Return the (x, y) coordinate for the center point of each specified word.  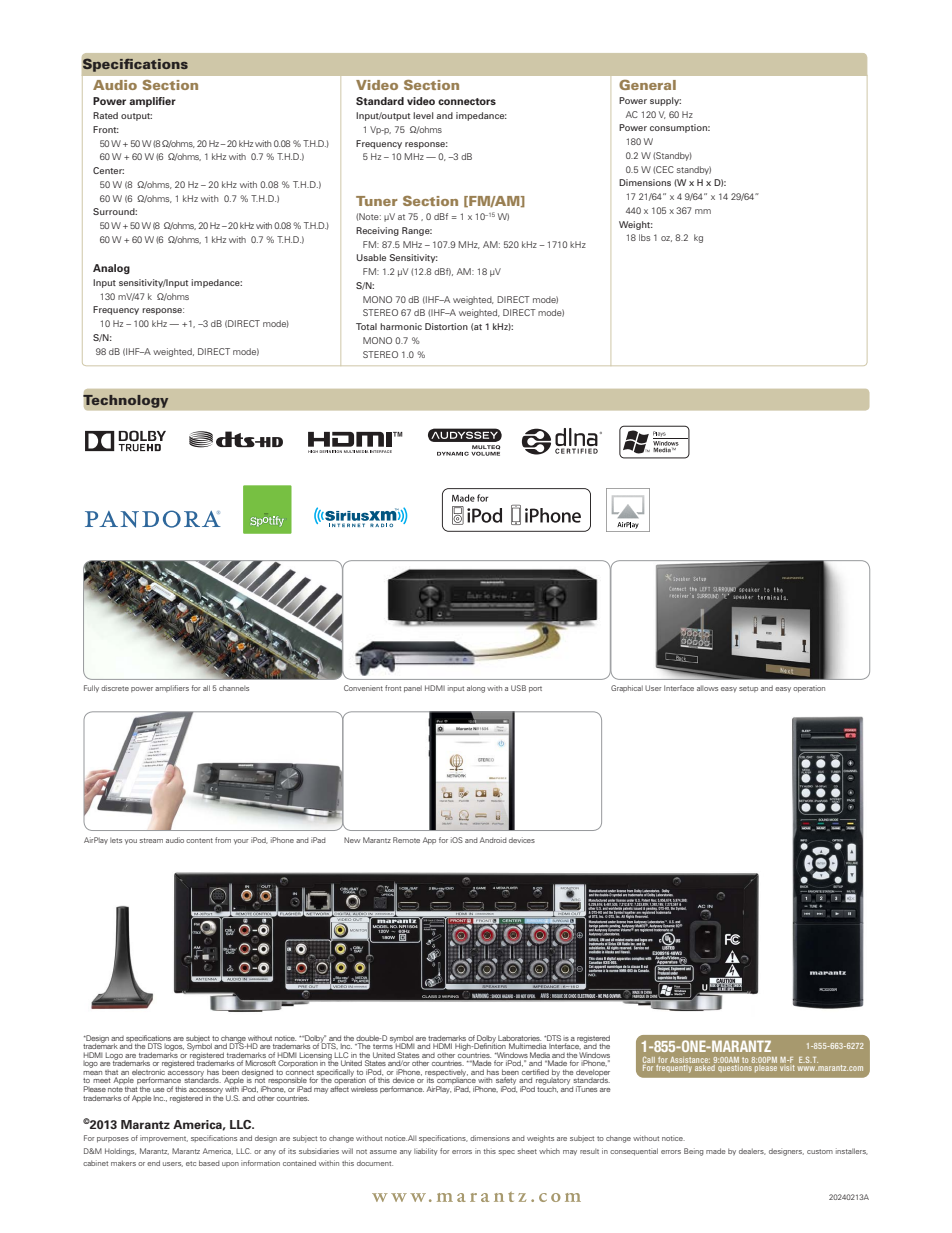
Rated (105, 115)
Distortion (446, 326)
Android (493, 840)
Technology (126, 401)
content (199, 840)
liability (426, 1151)
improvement (164, 1139)
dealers (752, 1151)
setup (748, 689)
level (423, 115)
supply (665, 101)
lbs (645, 237)
